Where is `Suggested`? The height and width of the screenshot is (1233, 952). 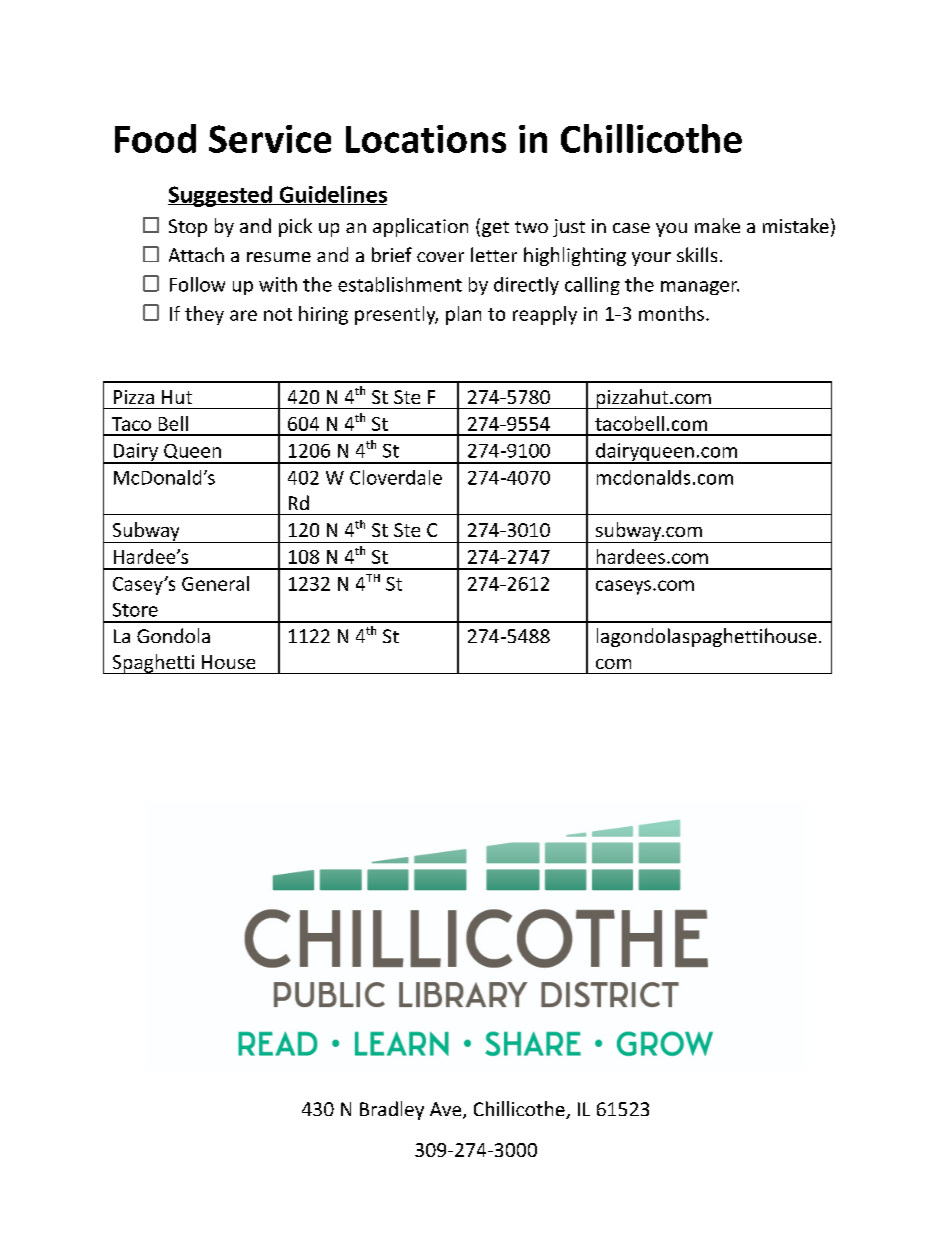 Suggested is located at coordinates (221, 196).
